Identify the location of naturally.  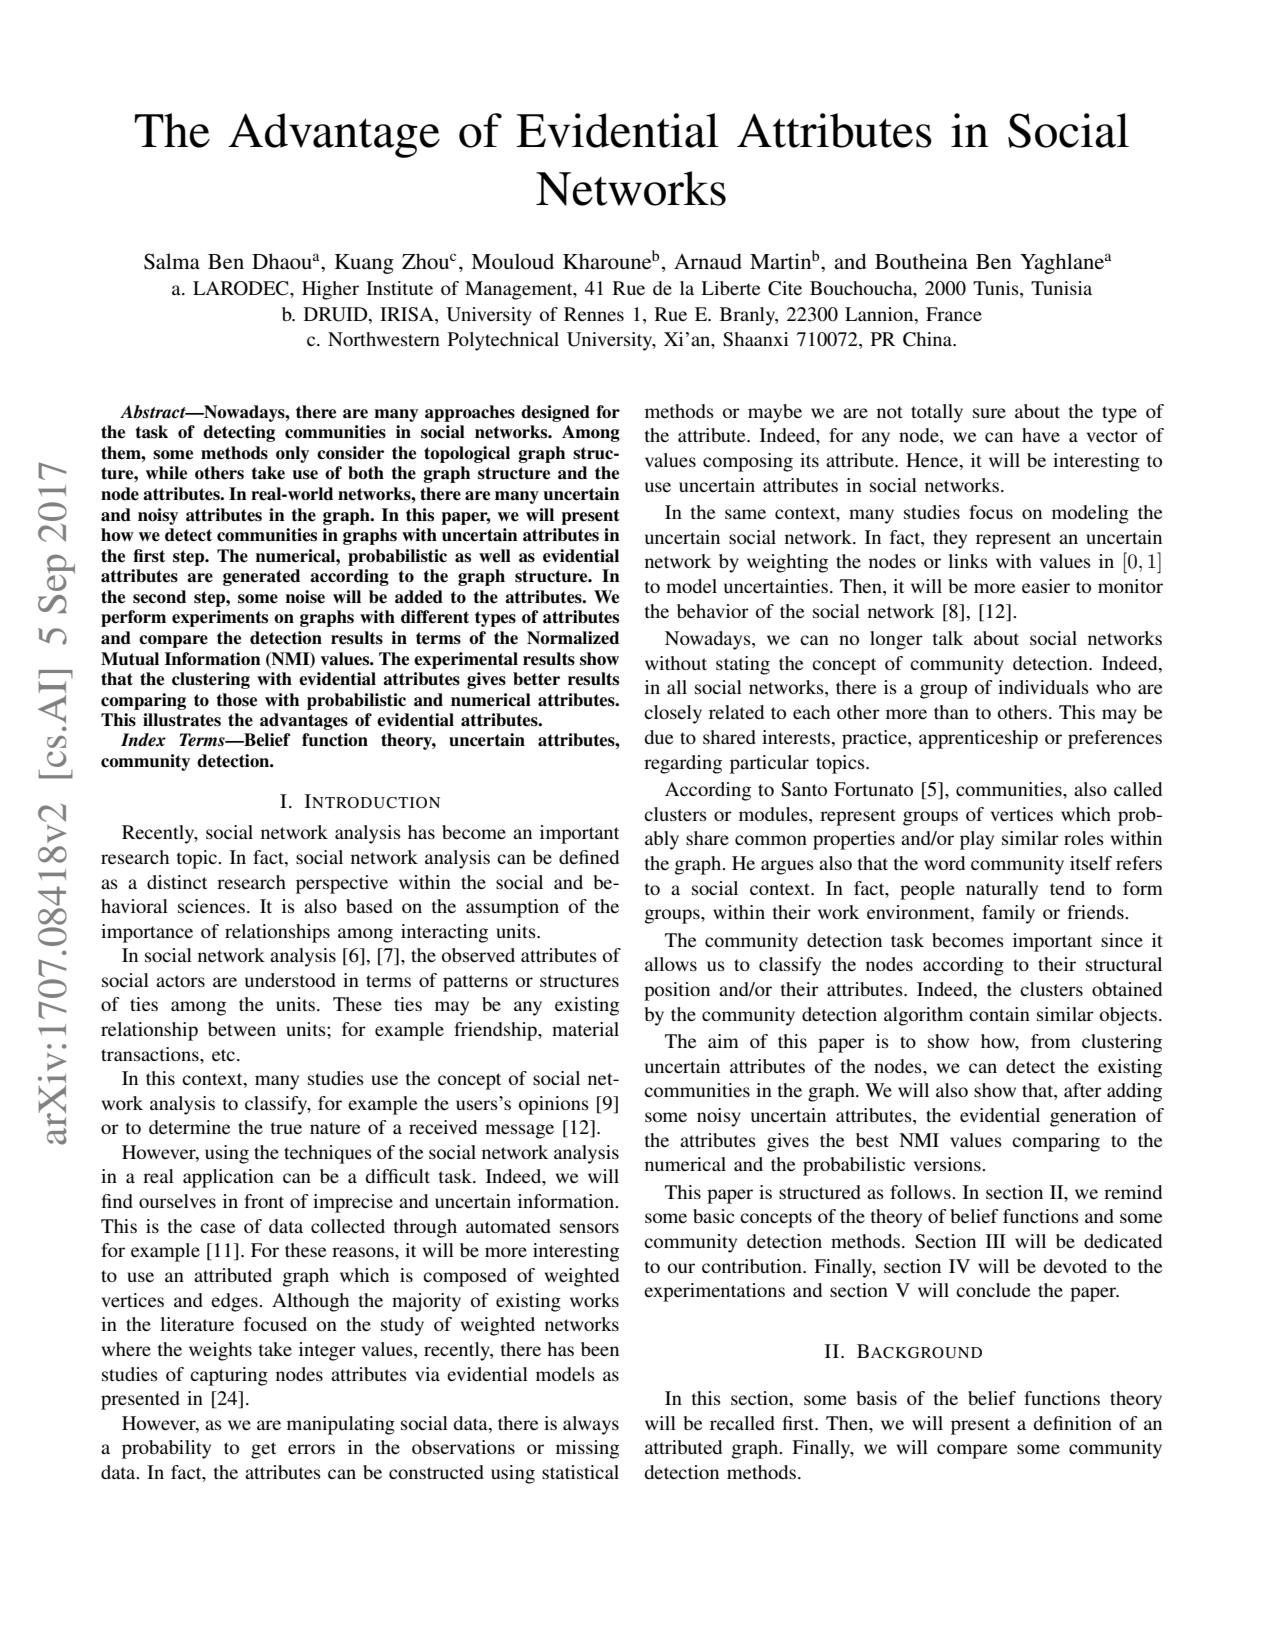
(1002, 890).
